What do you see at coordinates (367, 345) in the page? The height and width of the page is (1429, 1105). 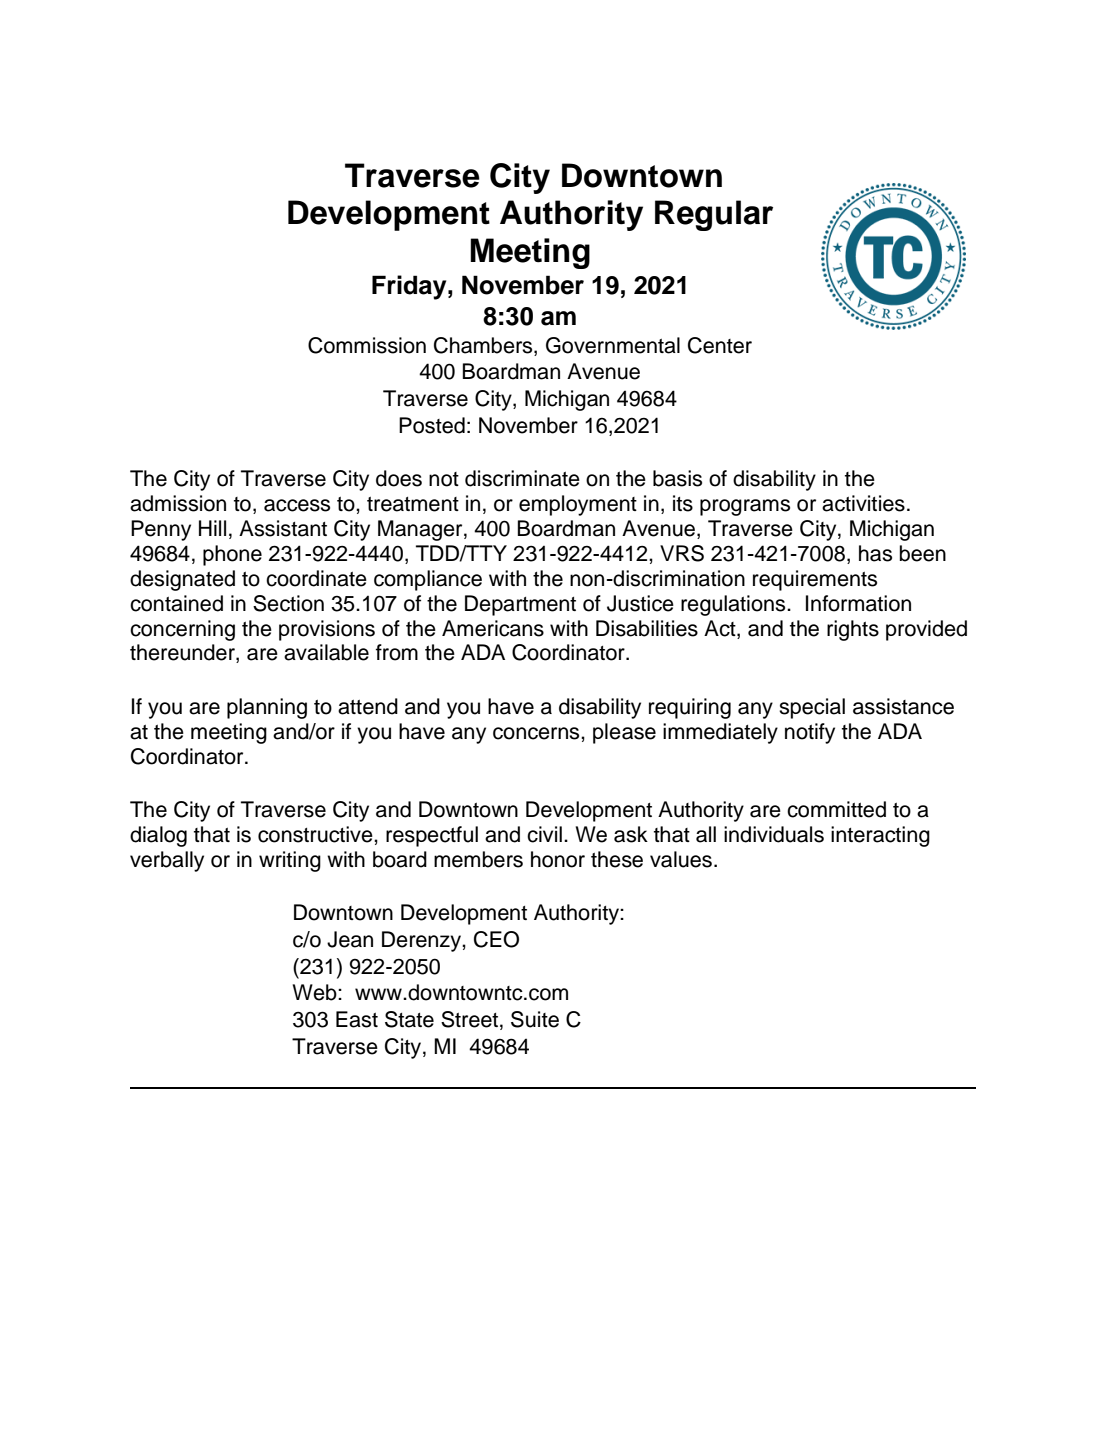 I see `Commission` at bounding box center [367, 345].
